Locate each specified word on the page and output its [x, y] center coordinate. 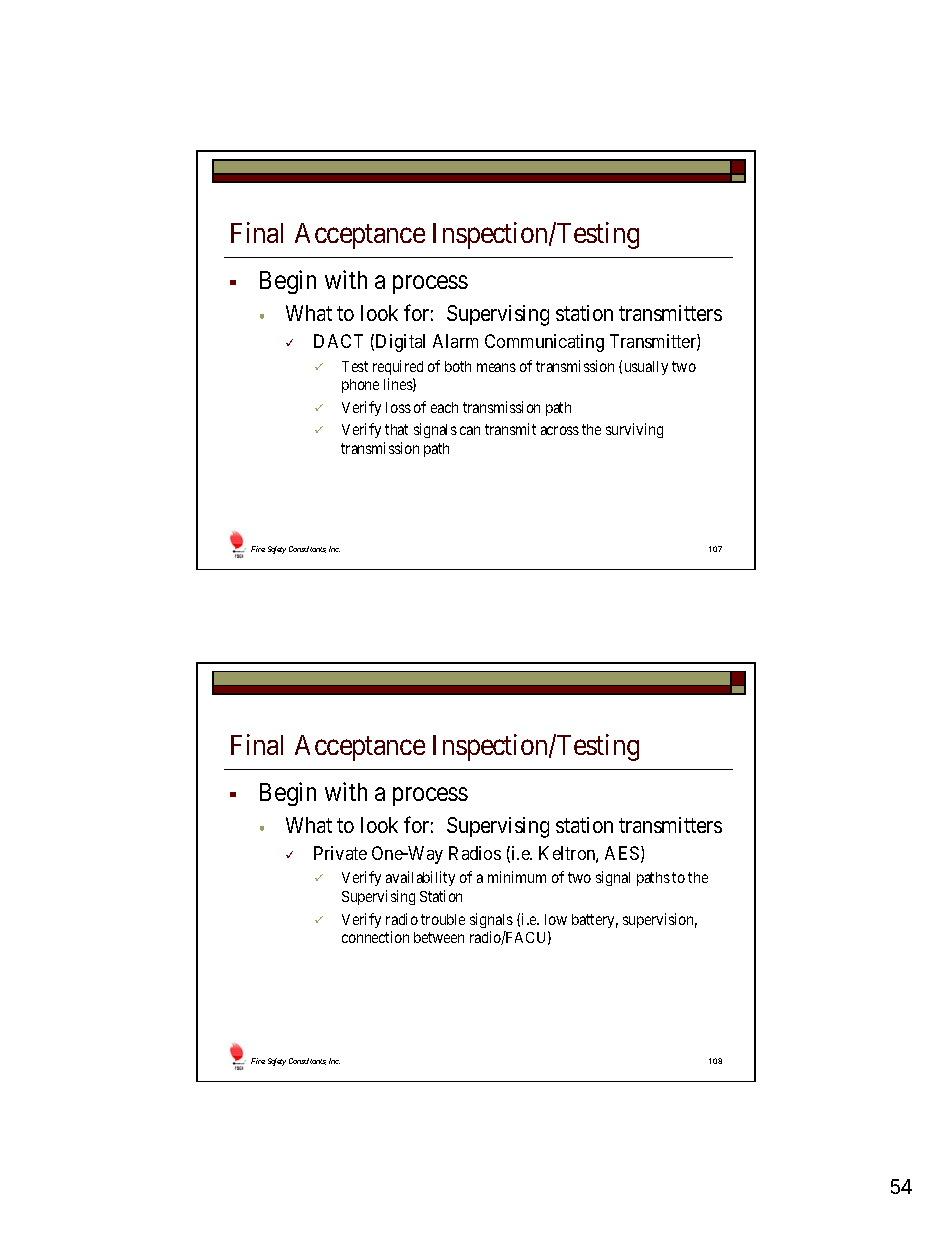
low [556, 919]
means [496, 367]
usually [646, 368]
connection [375, 937]
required [398, 367]
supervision [660, 920]
